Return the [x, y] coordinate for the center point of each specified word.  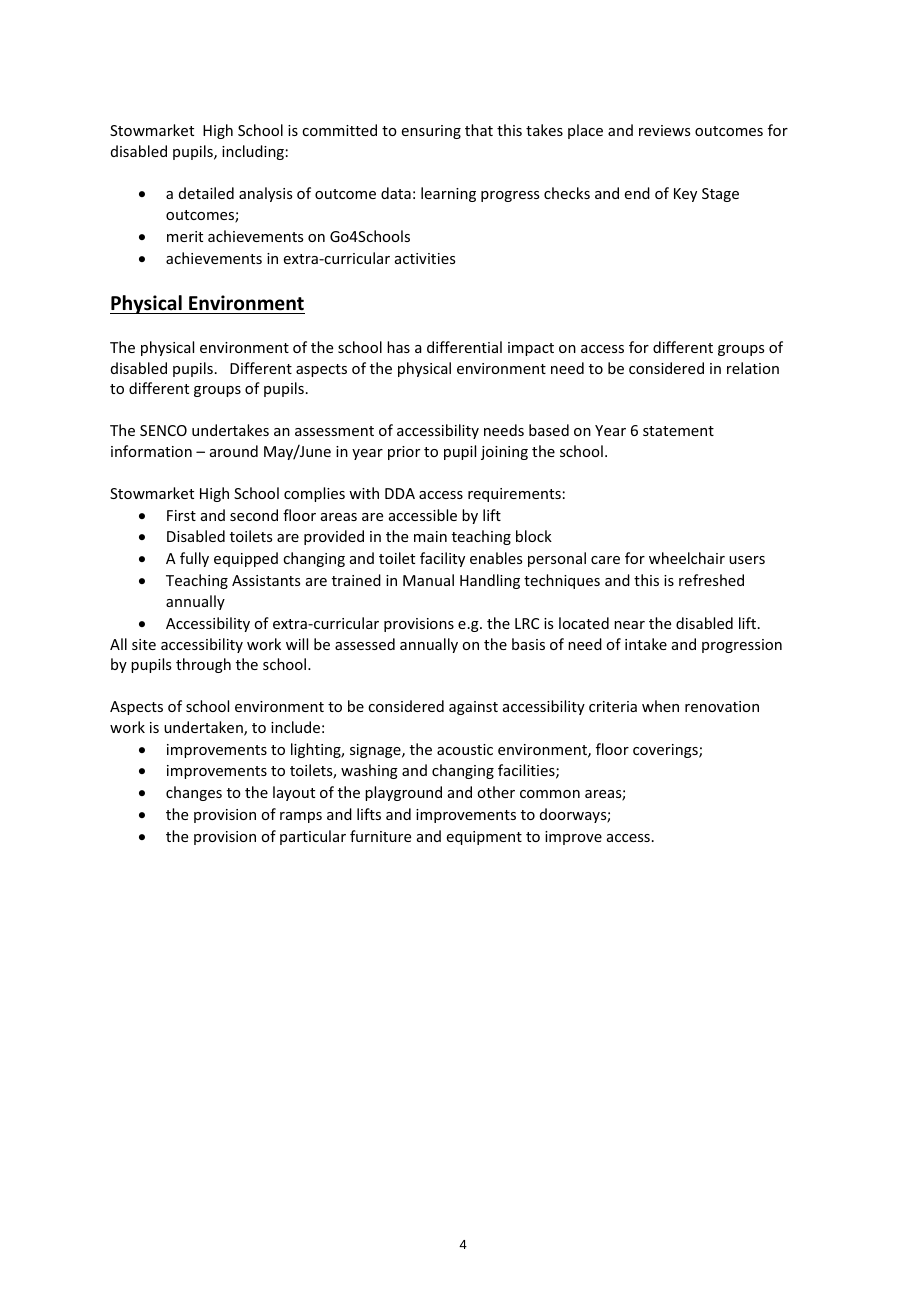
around [234, 451]
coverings [666, 751]
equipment [484, 838]
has [398, 347]
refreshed [711, 580]
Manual [428, 580]
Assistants [266, 580]
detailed [206, 193]
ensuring [431, 132]
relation [753, 368]
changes [194, 793]
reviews [664, 130]
